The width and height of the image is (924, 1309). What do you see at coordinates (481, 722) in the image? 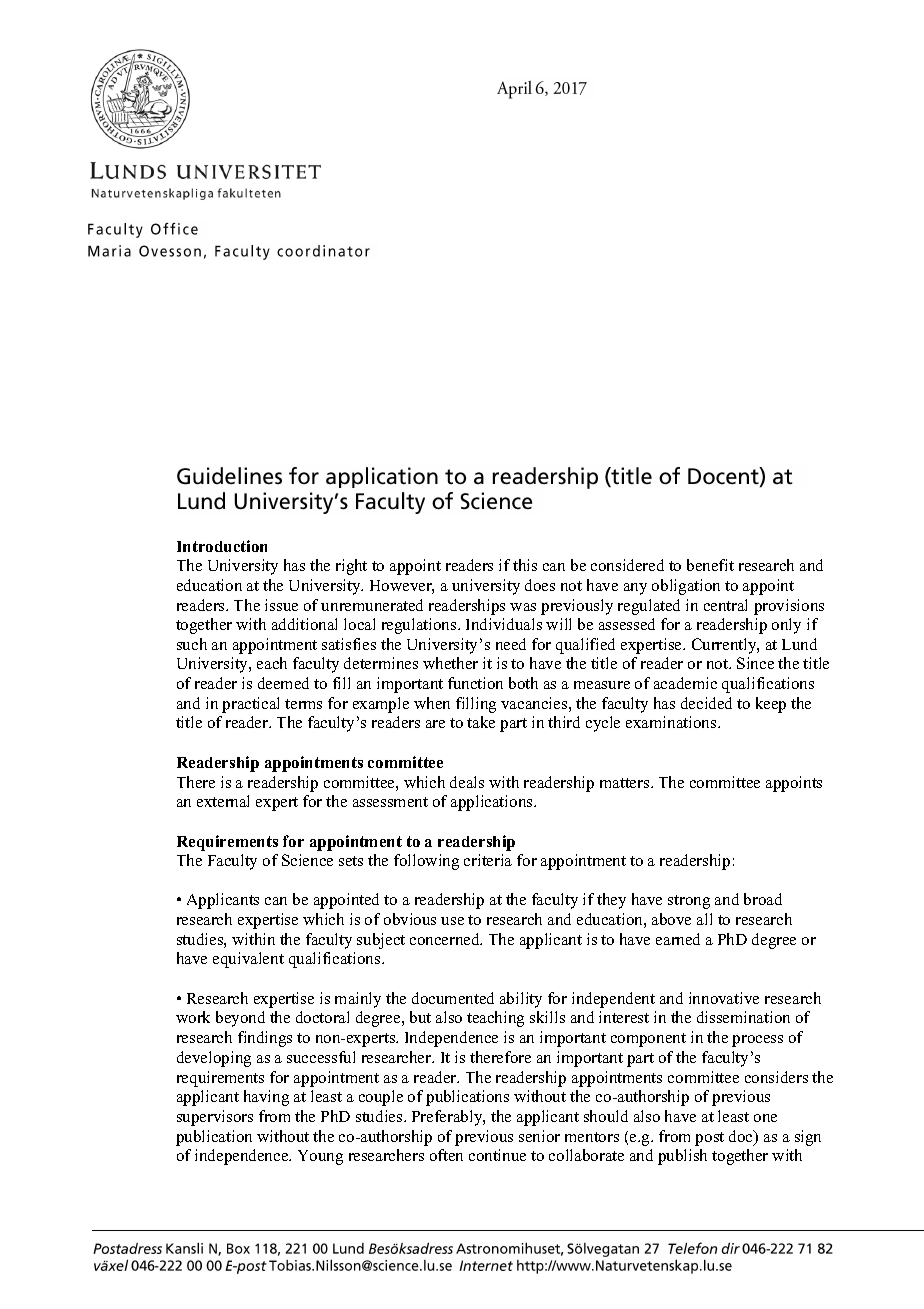
I see `take` at bounding box center [481, 722].
